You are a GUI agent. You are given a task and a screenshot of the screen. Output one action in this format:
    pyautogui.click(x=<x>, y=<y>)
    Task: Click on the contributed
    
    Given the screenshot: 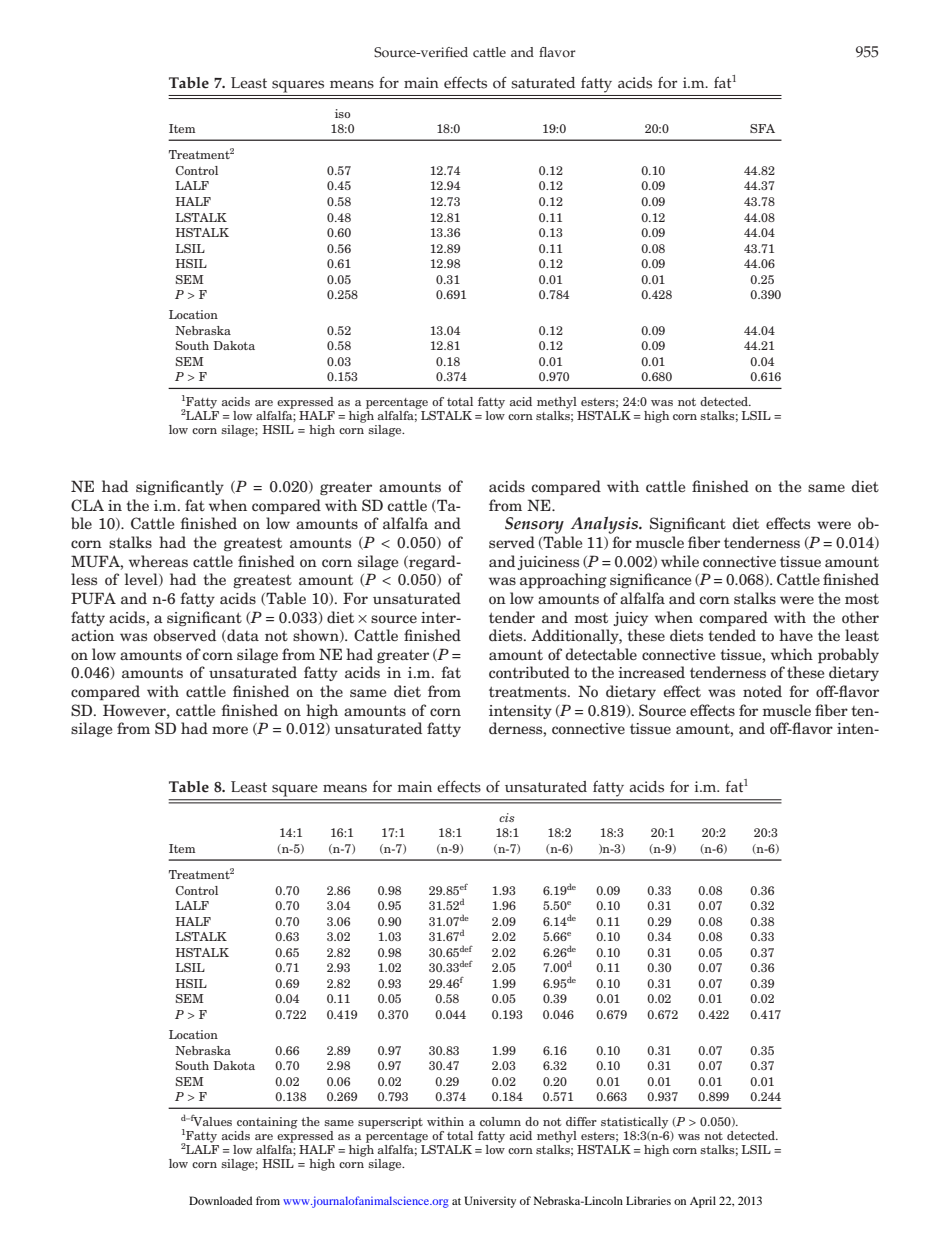 What is the action you would take?
    pyautogui.click(x=529, y=672)
